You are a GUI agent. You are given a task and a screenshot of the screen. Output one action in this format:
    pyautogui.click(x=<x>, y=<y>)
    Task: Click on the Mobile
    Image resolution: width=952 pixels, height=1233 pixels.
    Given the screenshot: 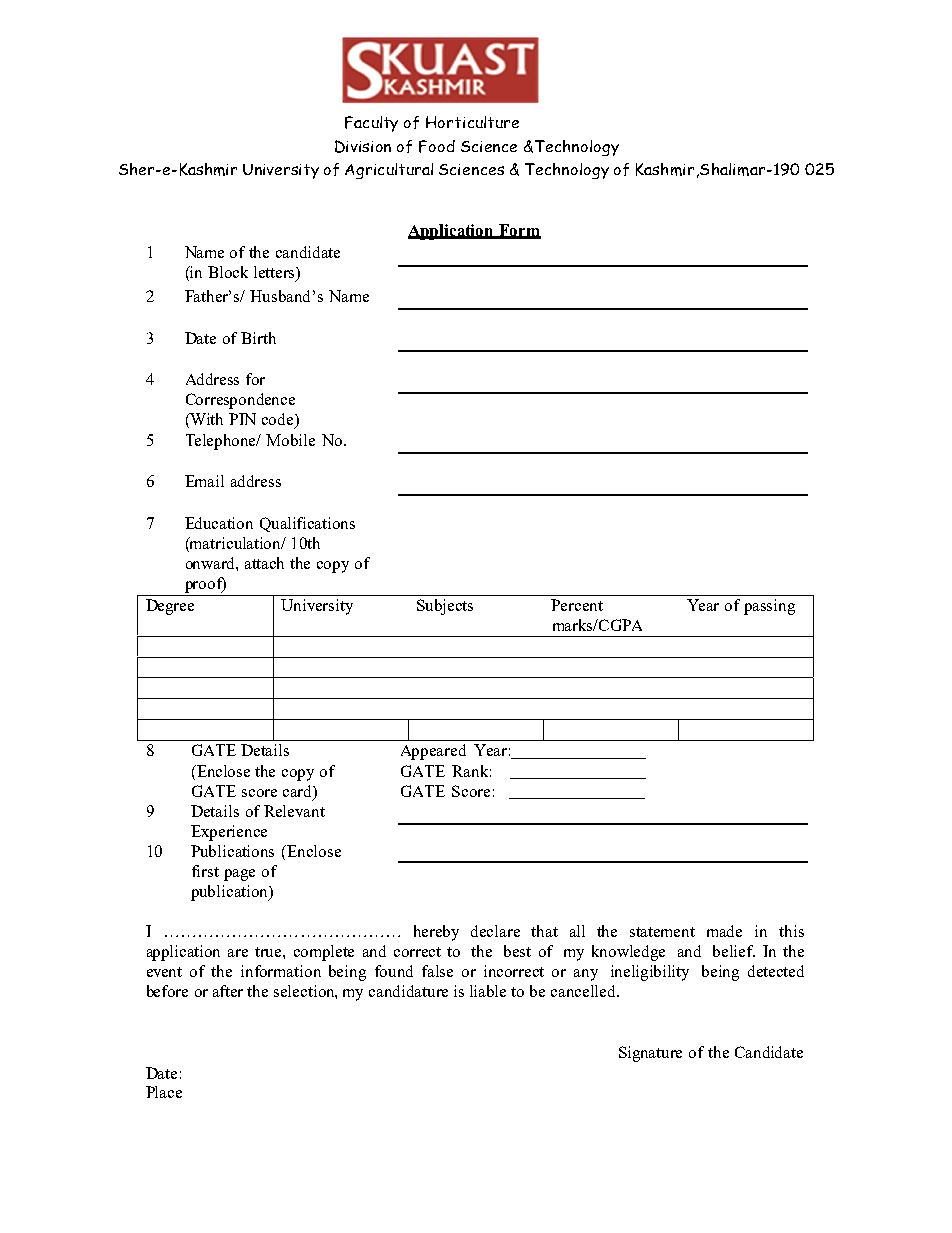 What is the action you would take?
    pyautogui.click(x=290, y=440)
